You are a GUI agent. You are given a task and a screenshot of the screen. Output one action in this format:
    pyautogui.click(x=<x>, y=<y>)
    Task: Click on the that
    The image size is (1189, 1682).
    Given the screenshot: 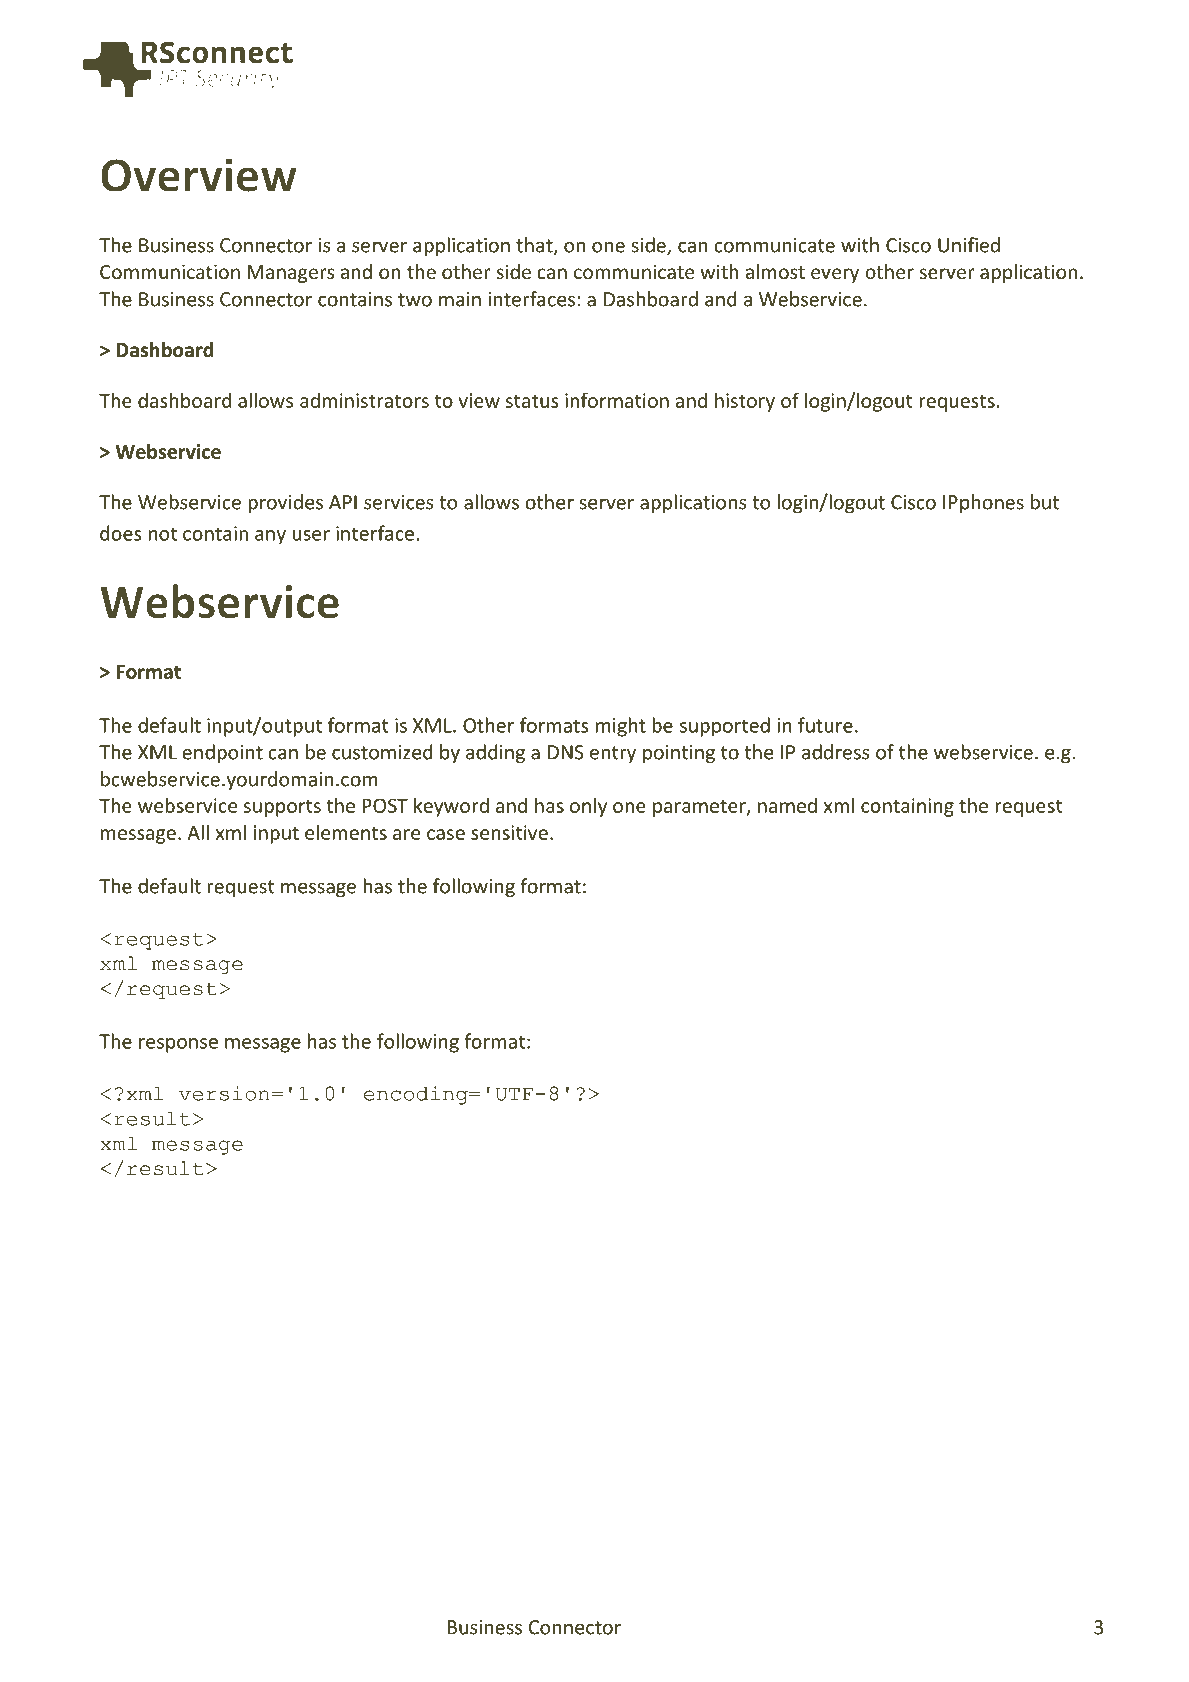 What is the action you would take?
    pyautogui.click(x=535, y=246)
